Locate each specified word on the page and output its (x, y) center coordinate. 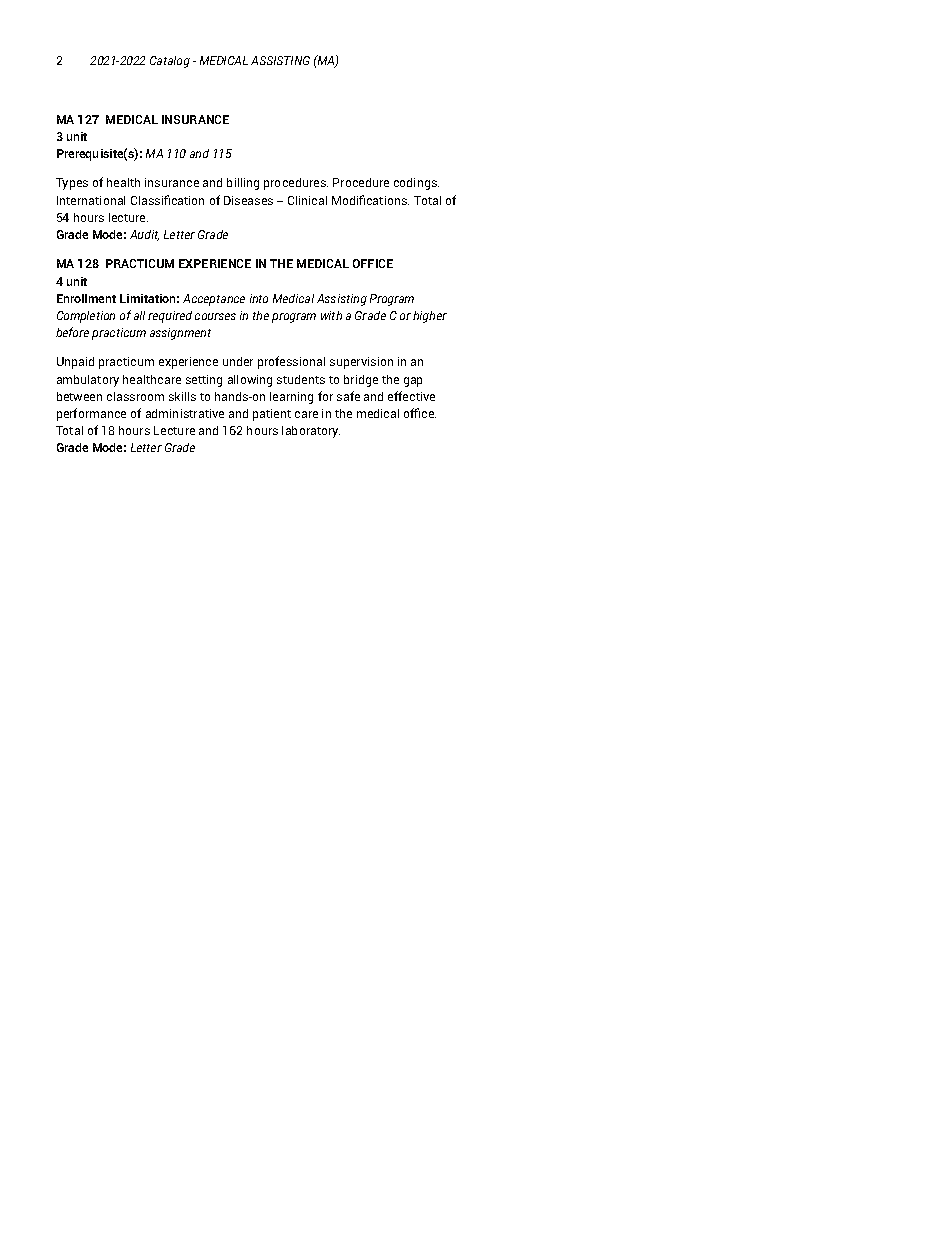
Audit (144, 235)
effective (411, 396)
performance (91, 414)
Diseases (248, 200)
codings (416, 184)
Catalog (170, 62)
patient (272, 415)
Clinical (307, 200)
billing (243, 184)
